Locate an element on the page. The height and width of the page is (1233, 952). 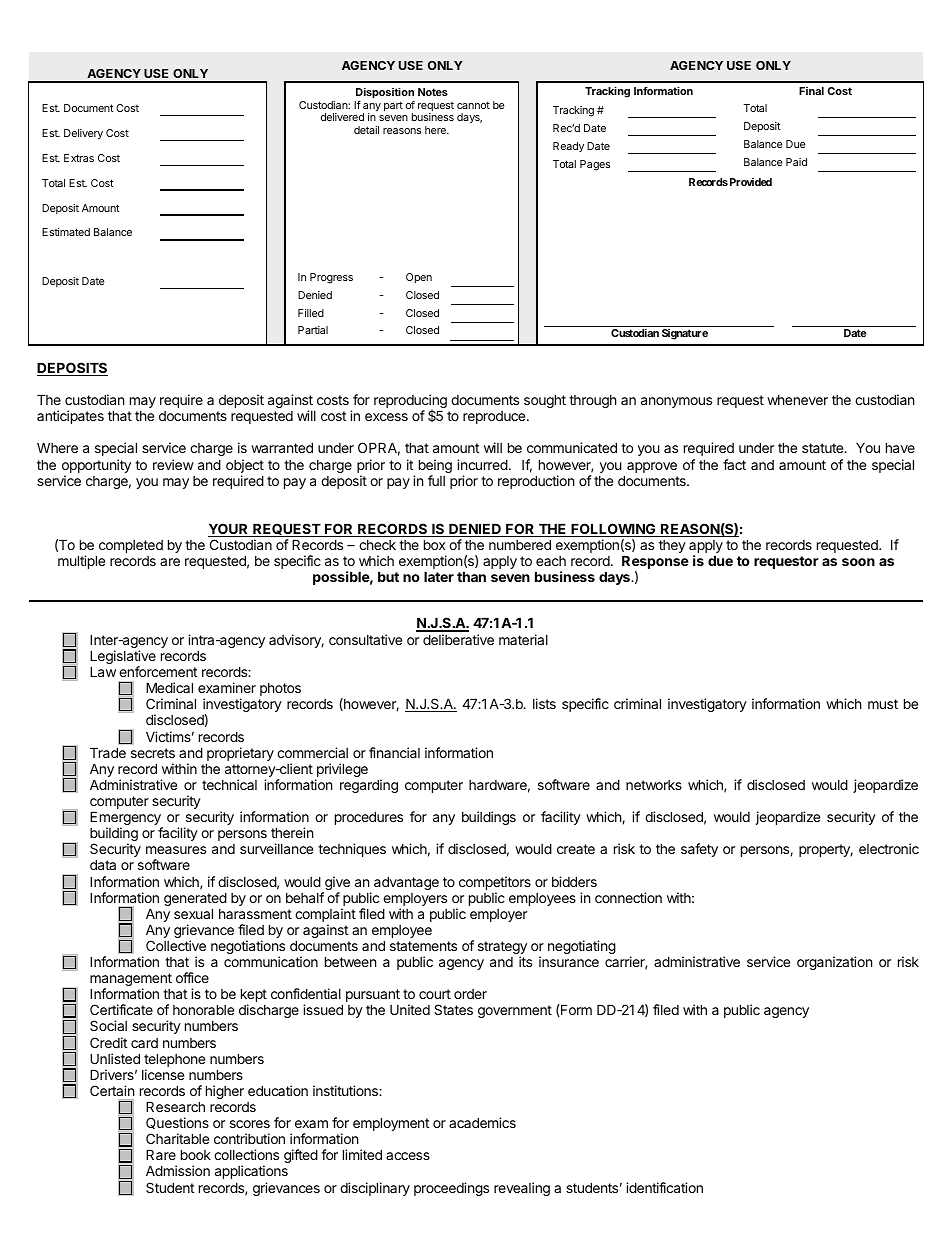
review is located at coordinates (173, 464).
